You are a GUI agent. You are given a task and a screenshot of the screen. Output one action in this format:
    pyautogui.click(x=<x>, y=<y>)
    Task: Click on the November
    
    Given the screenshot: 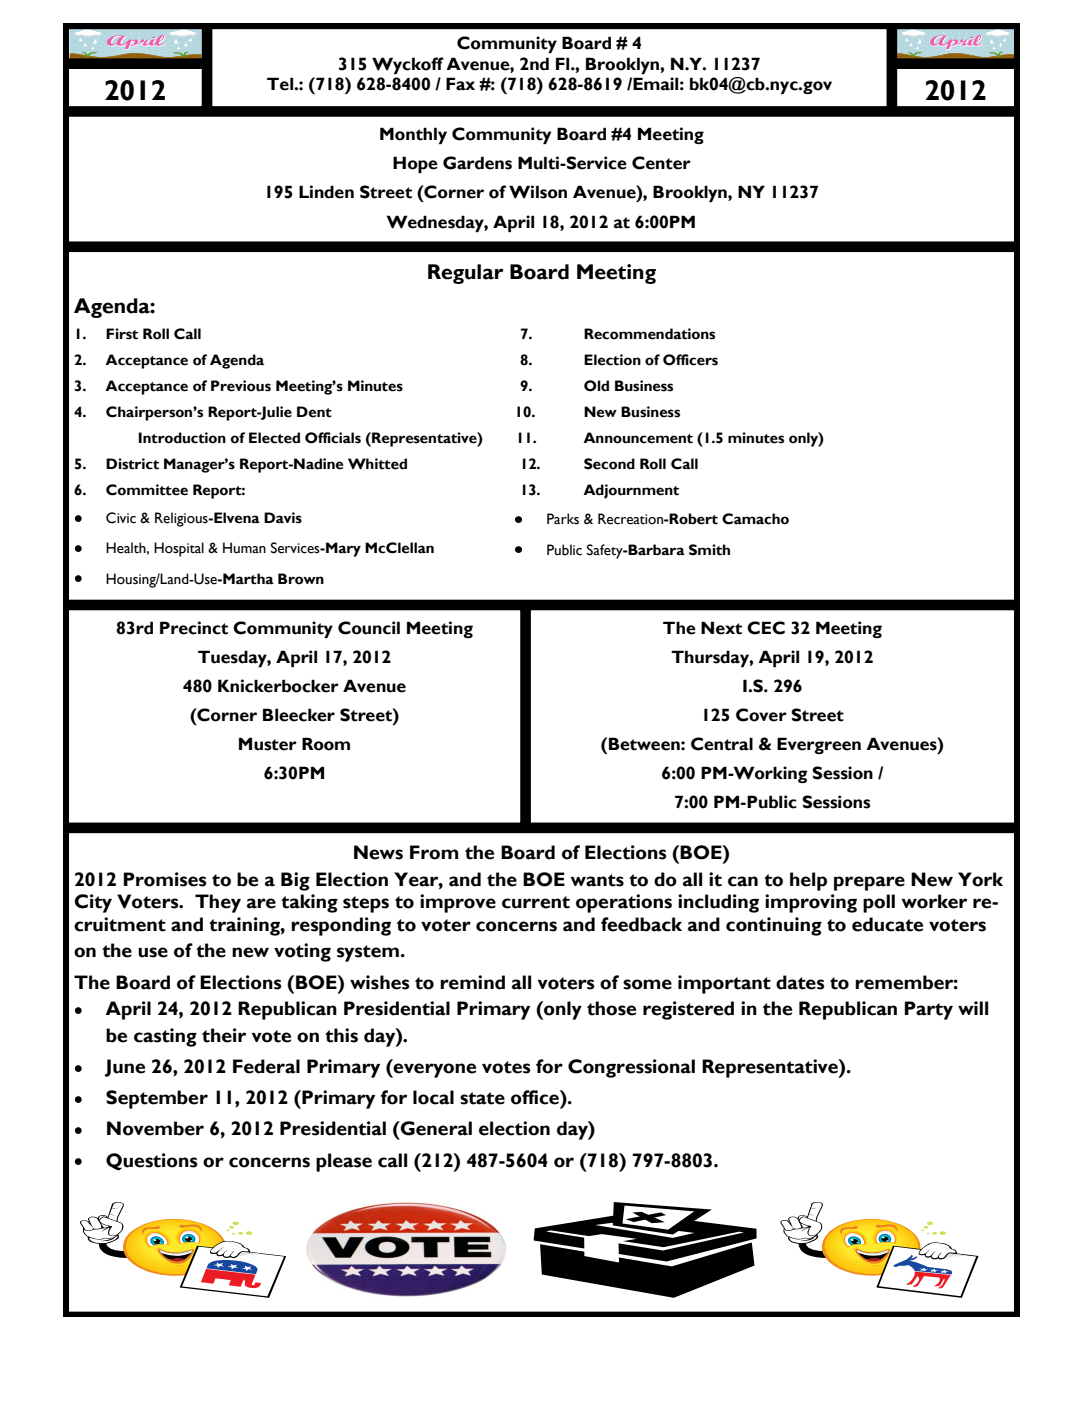 What is the action you would take?
    pyautogui.click(x=155, y=1128)
